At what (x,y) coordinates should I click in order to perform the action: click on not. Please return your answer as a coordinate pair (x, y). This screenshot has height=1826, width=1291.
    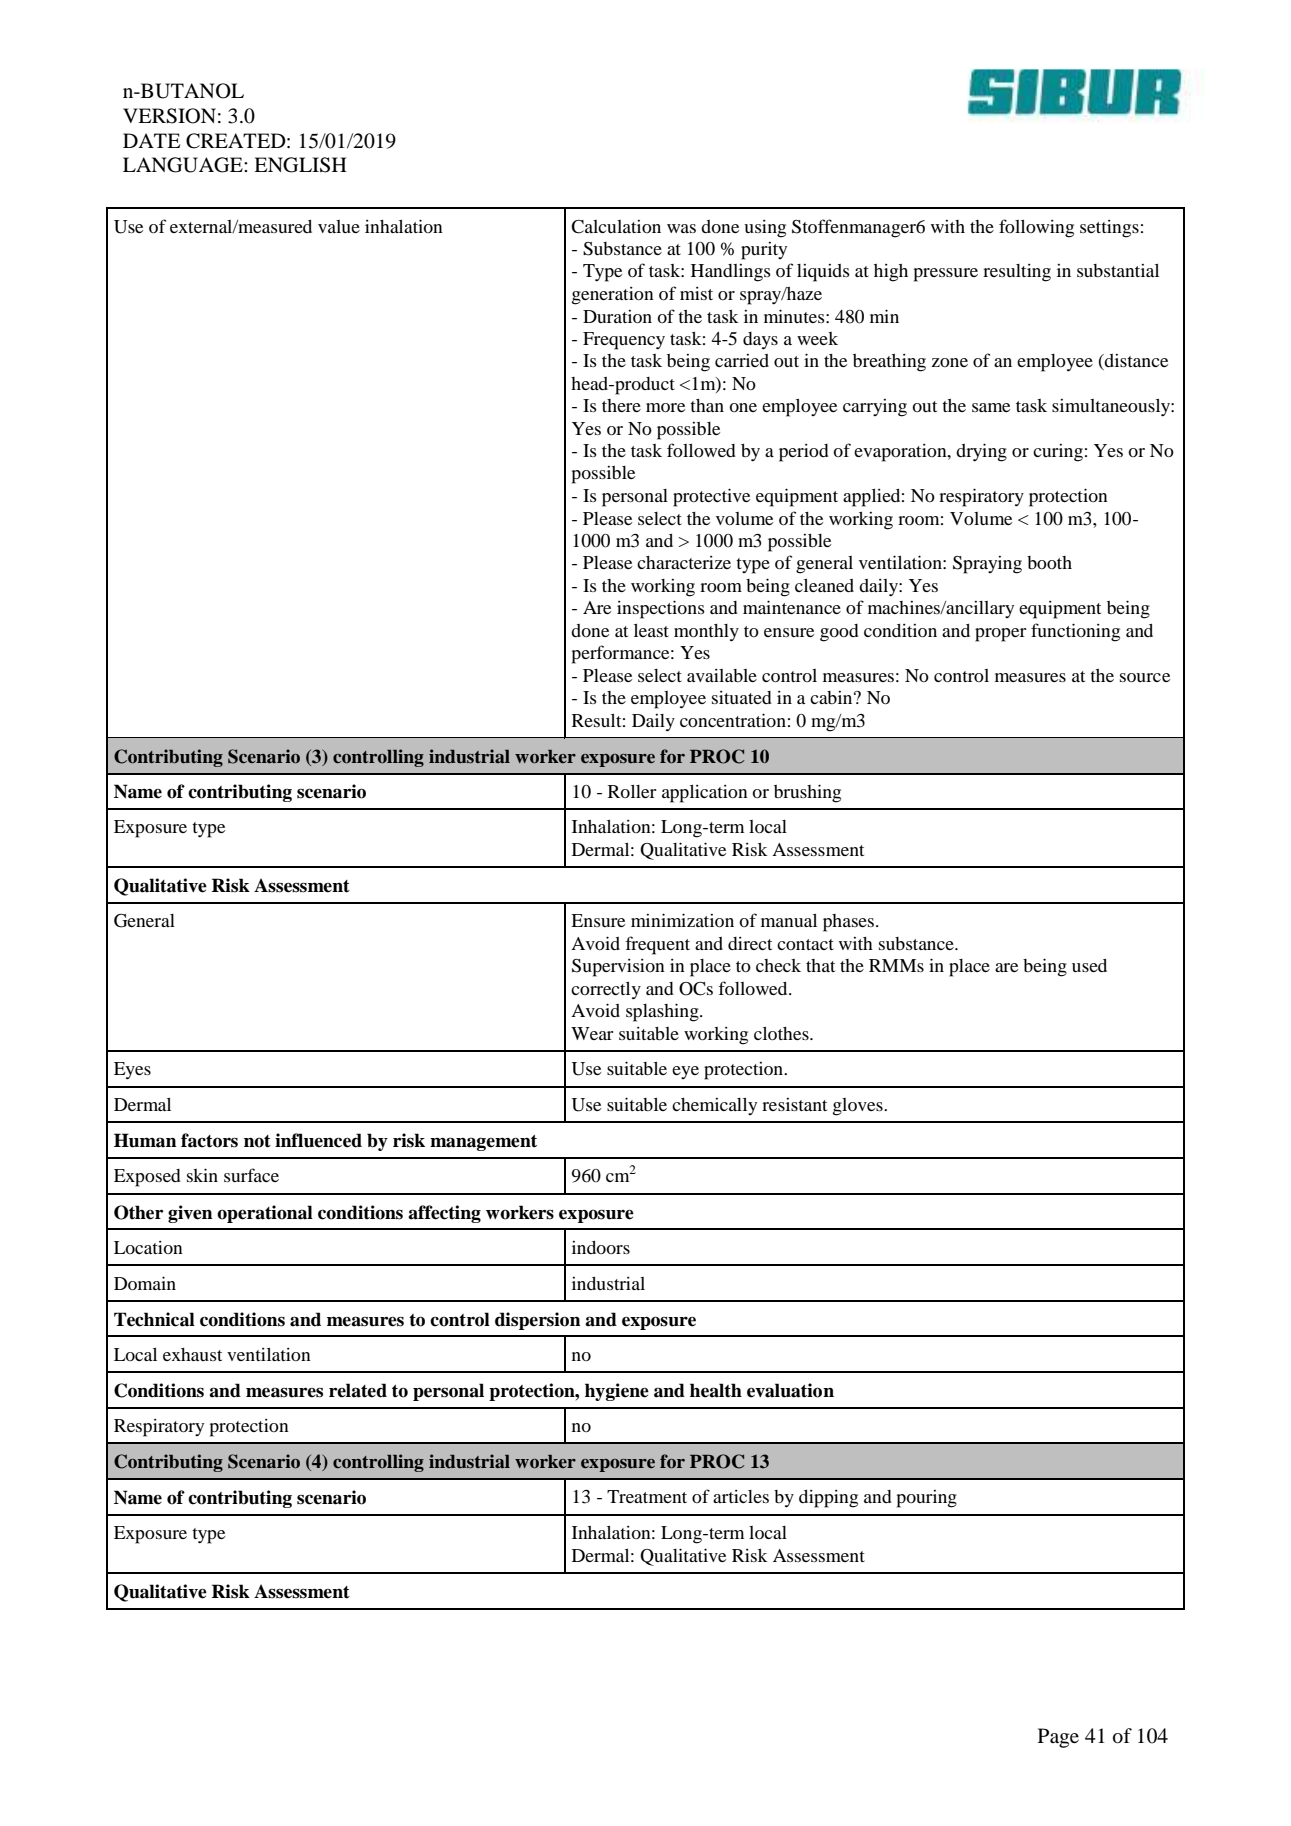
    Looking at the image, I should click on (257, 1141).
